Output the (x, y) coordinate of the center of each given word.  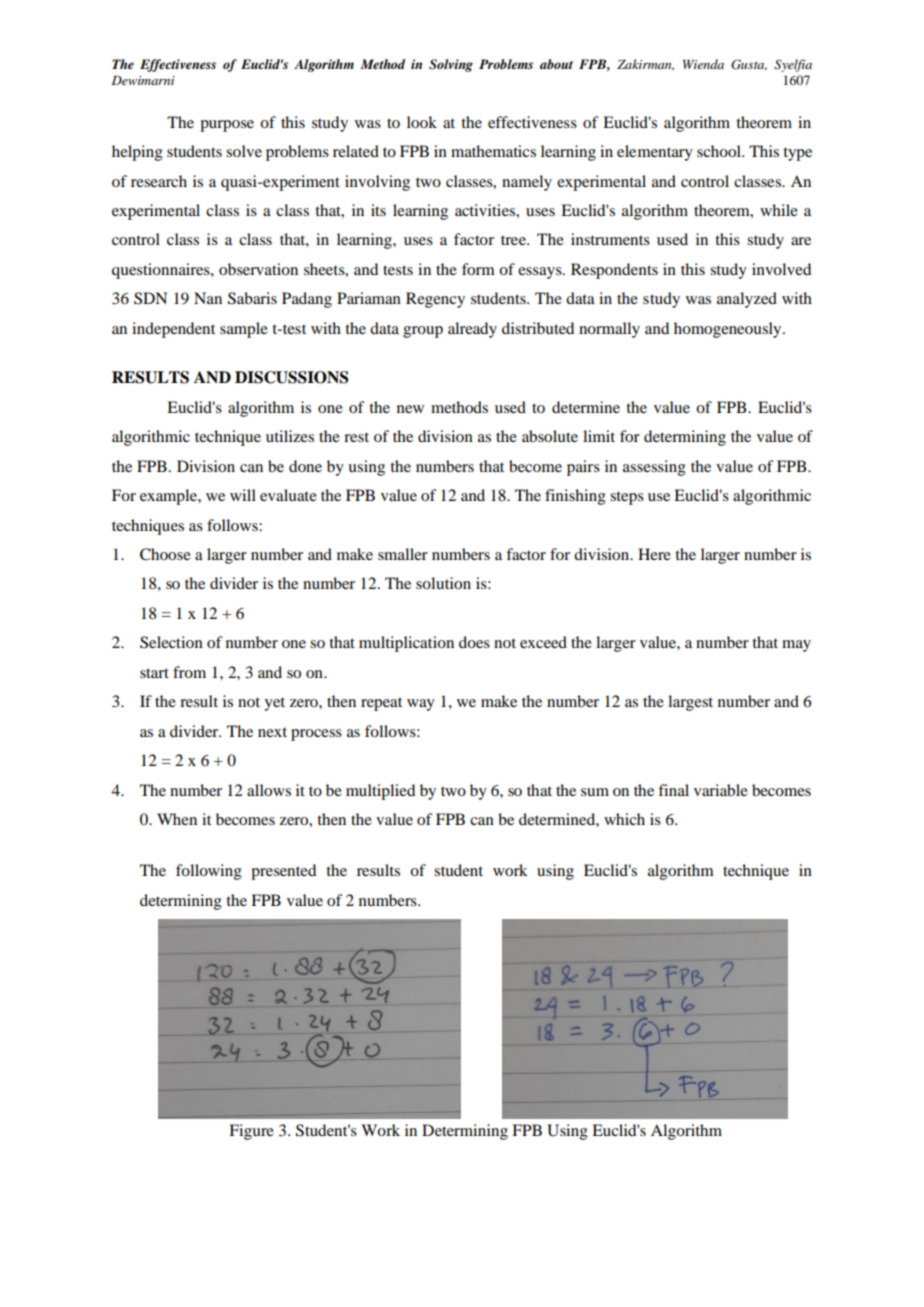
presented (283, 872)
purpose (227, 126)
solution (443, 583)
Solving (451, 65)
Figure (251, 1132)
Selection (171, 642)
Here (654, 554)
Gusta (749, 65)
